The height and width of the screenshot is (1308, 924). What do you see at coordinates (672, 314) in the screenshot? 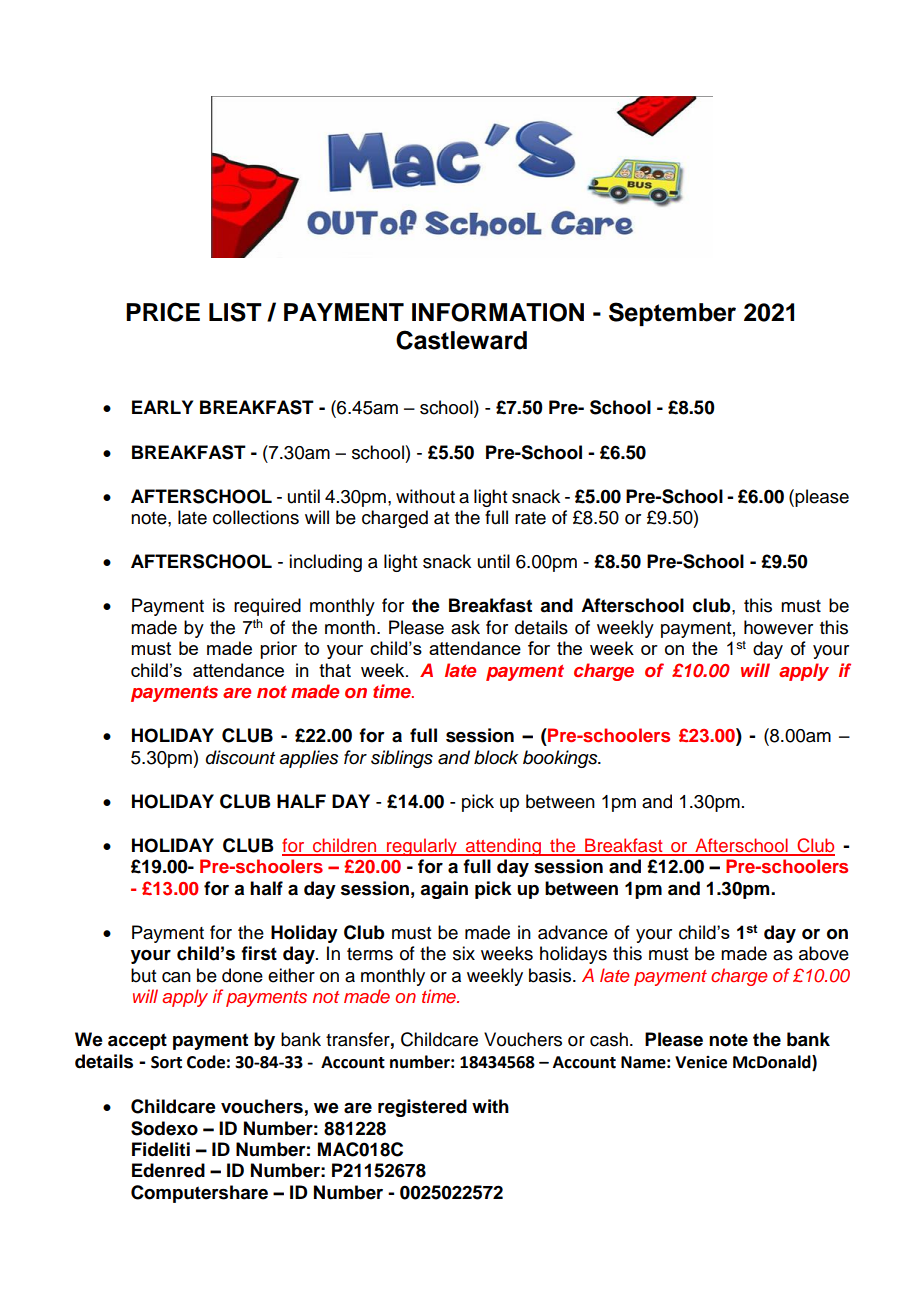
I see `September` at bounding box center [672, 314].
